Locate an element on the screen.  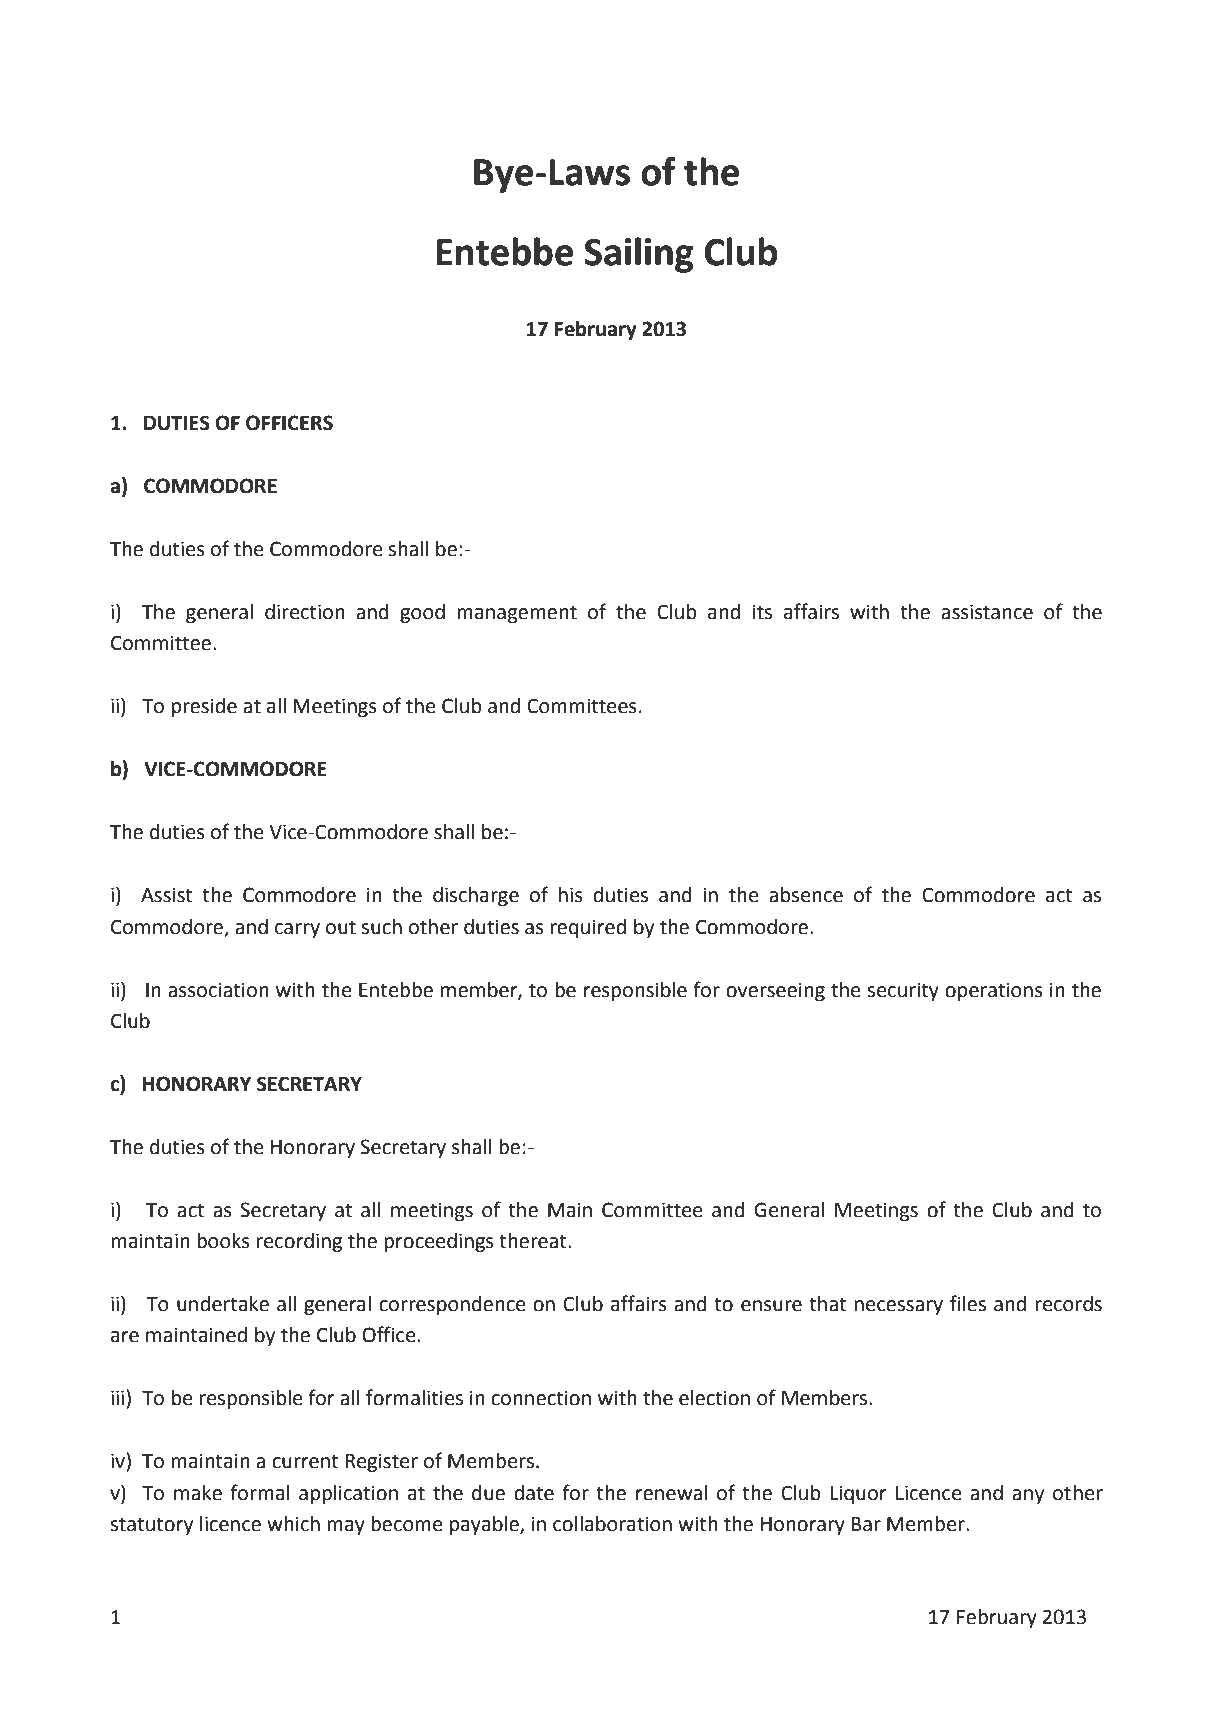
direction is located at coordinates (305, 612).
